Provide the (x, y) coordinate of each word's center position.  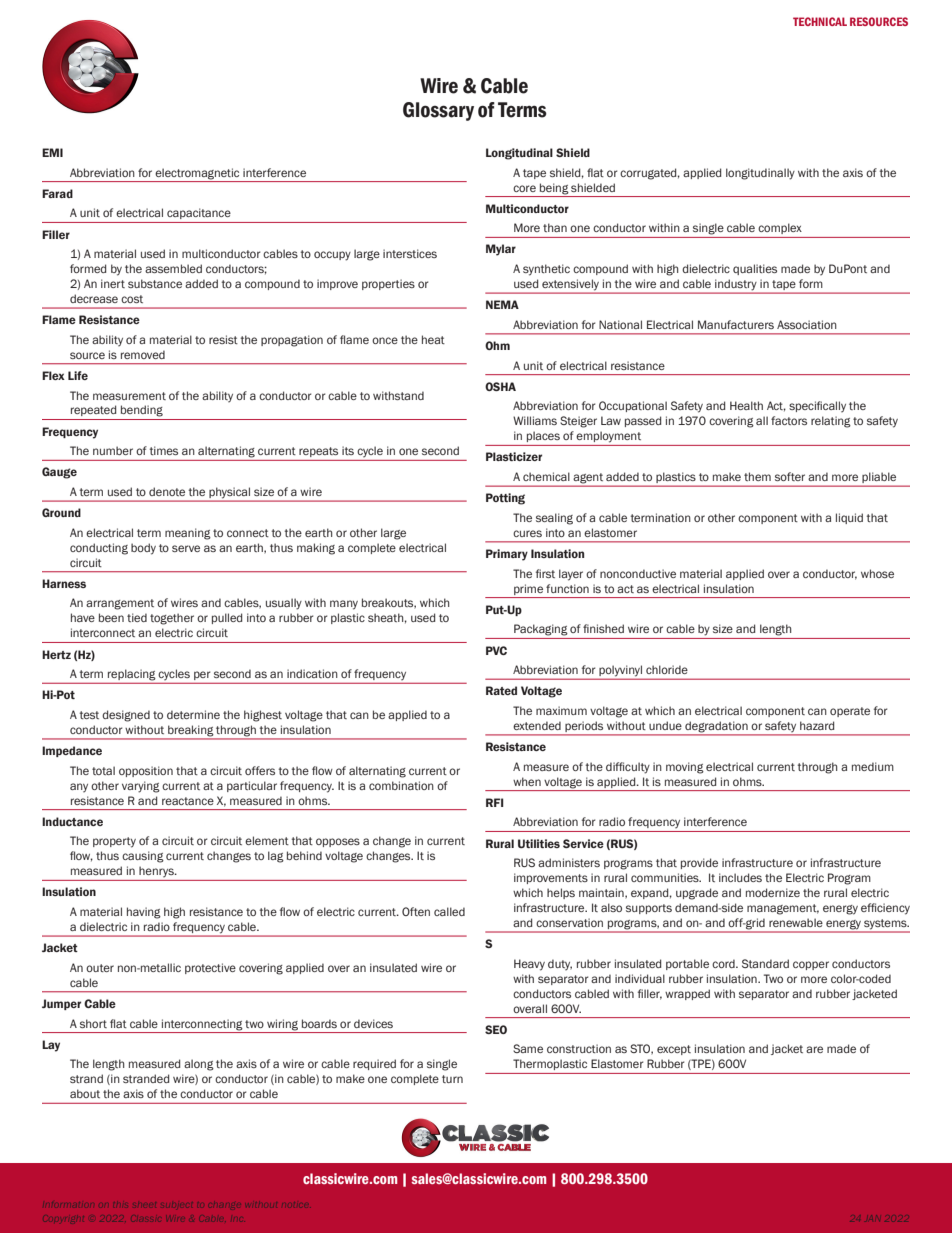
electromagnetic (197, 174)
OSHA (500, 386)
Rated (501, 690)
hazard (817, 725)
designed (126, 716)
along (199, 1065)
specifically (817, 406)
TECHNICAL (820, 21)
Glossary (438, 111)
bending (142, 411)
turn (452, 1079)
